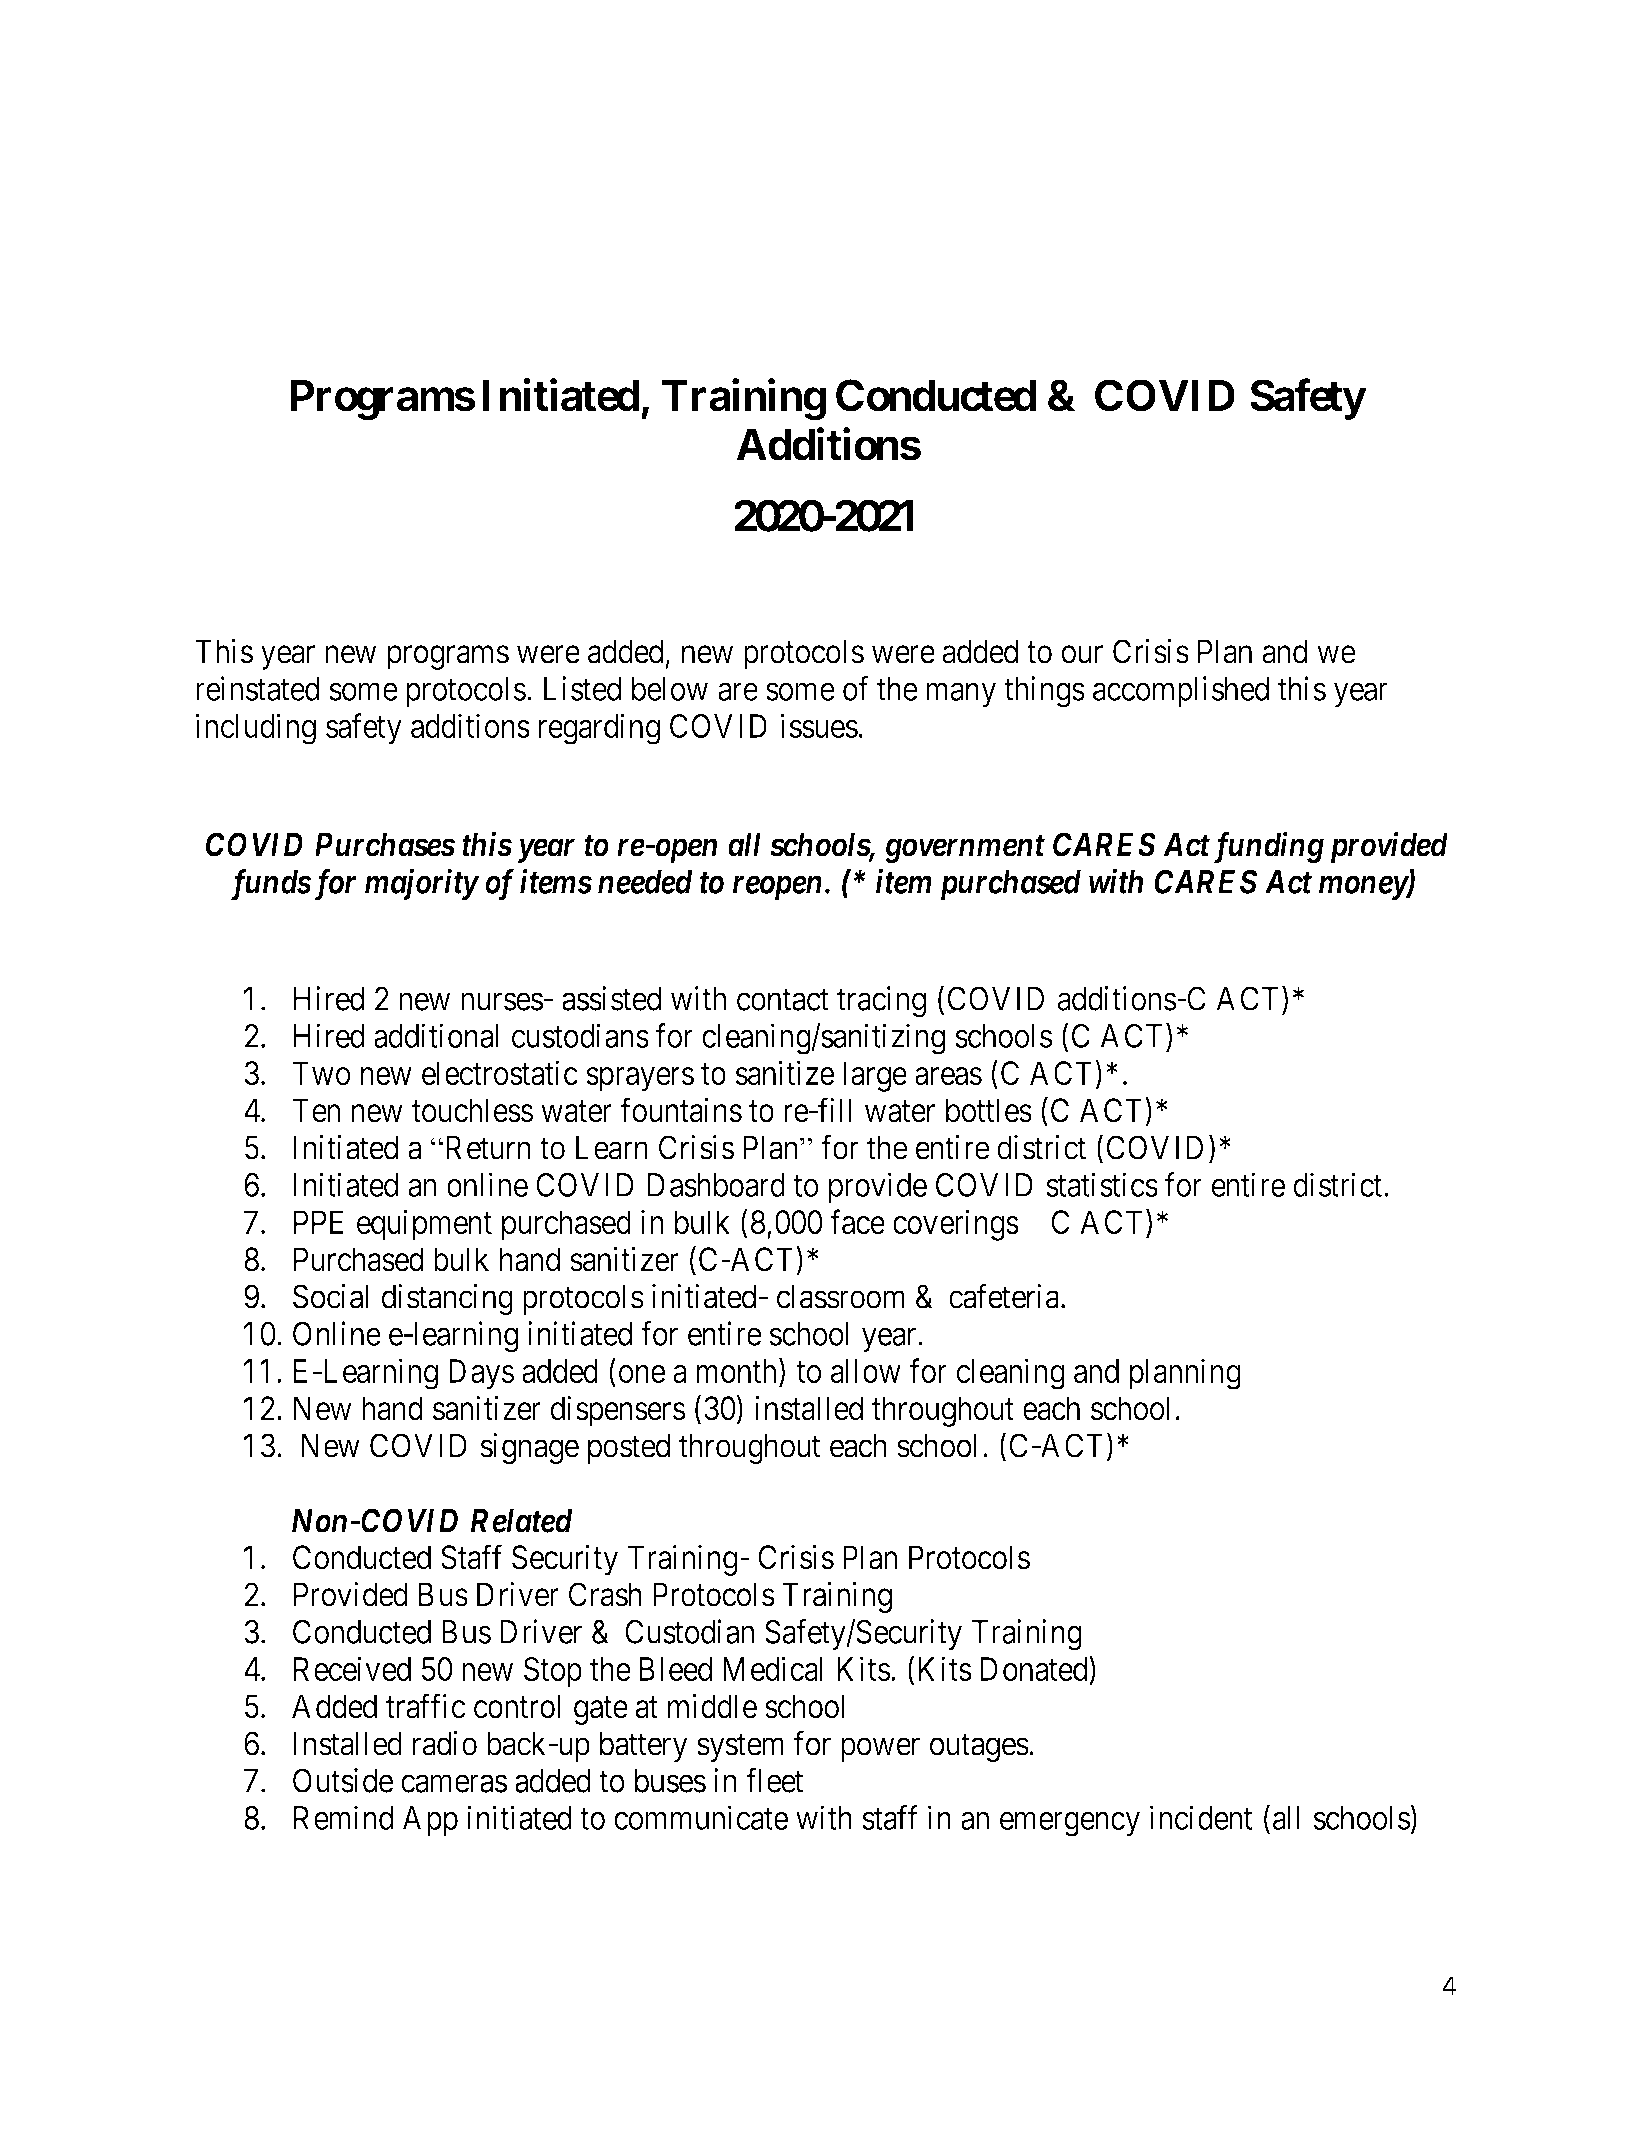 This page has height=2137, width=1651. Describe the element at coordinates (774, 1780) in the page. I see `fleet` at that location.
